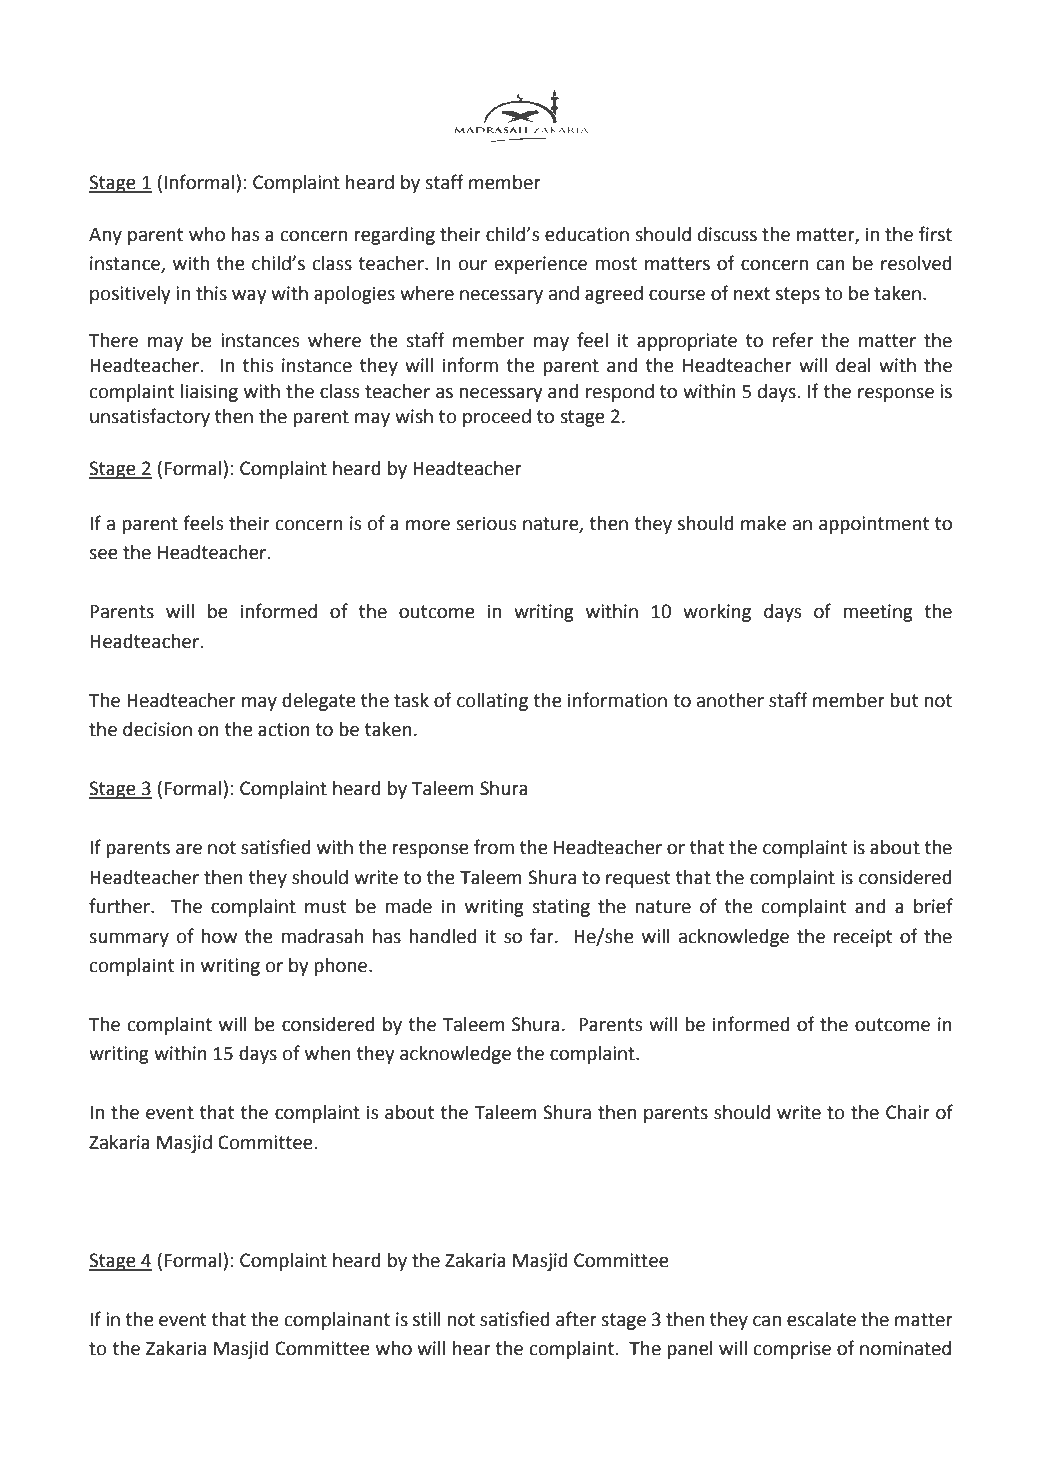  Describe the element at coordinates (863, 938) in the screenshot. I see `receipt` at that location.
